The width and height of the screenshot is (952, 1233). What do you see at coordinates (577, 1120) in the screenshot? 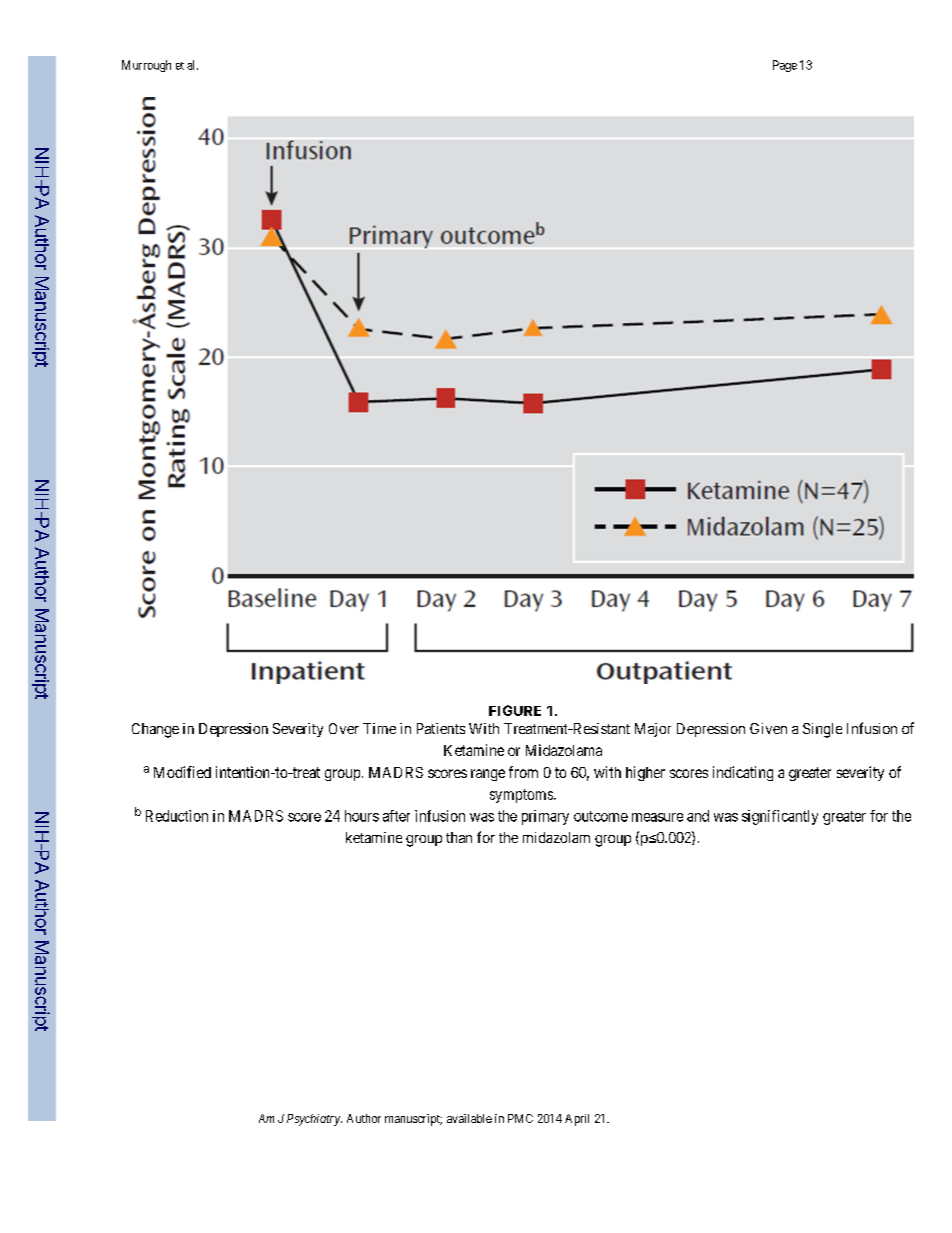
I see `April` at bounding box center [577, 1120].
